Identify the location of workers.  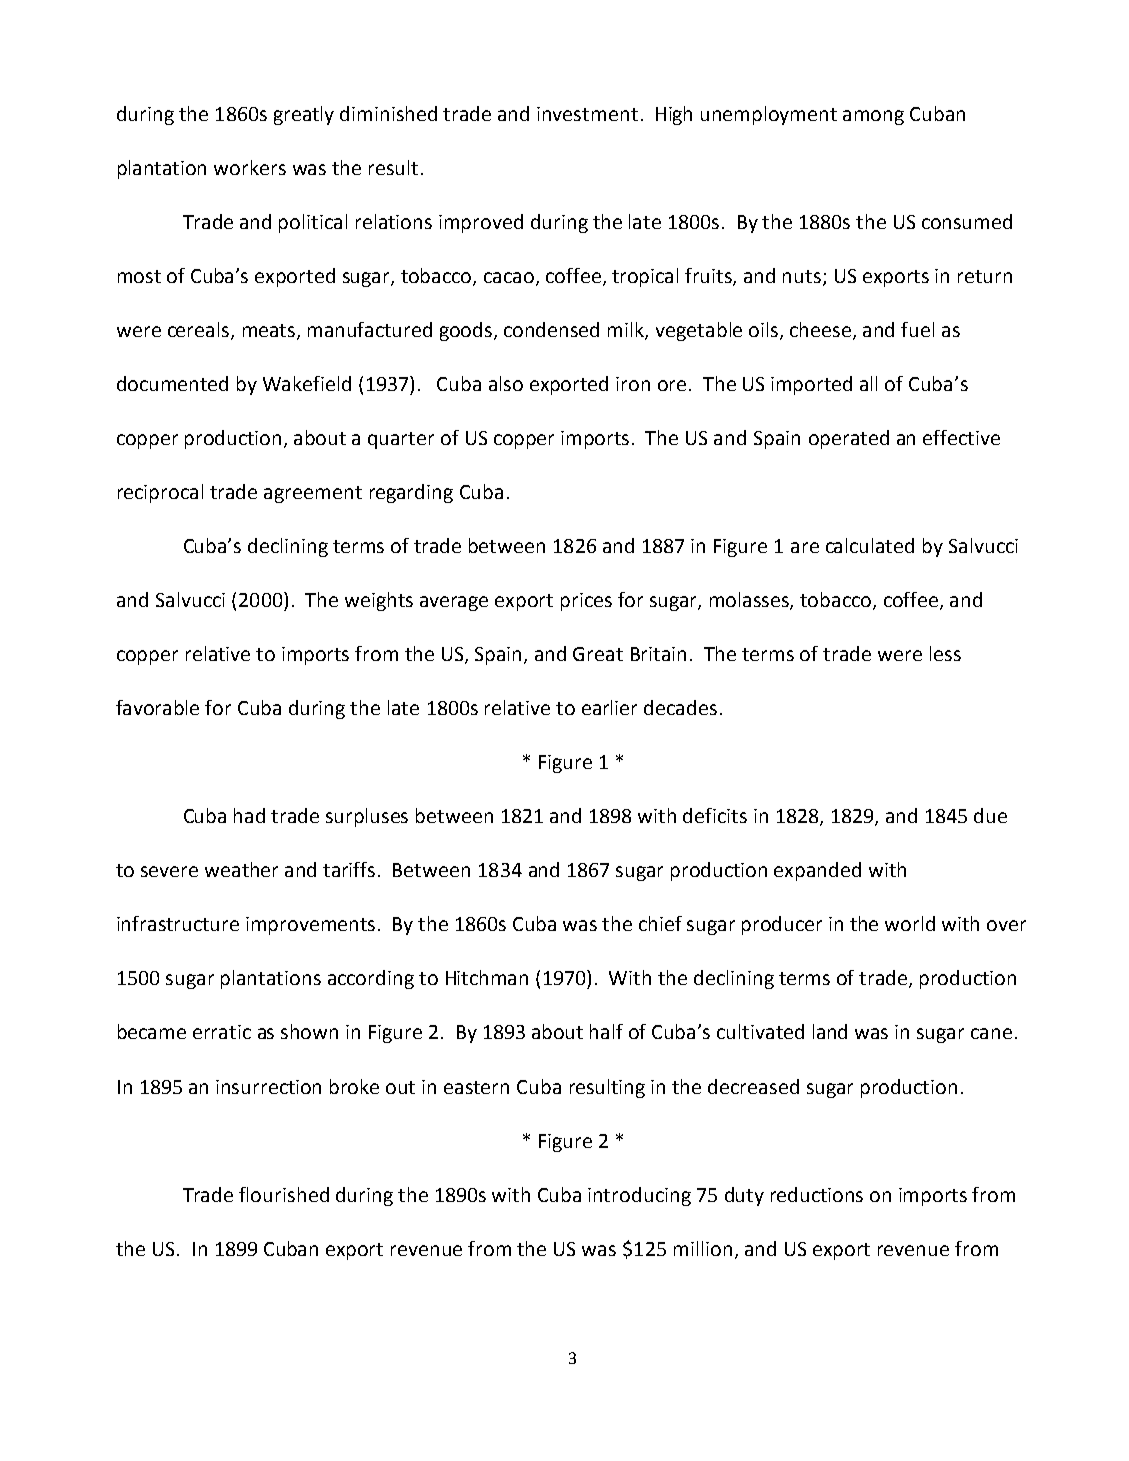
(250, 167).
